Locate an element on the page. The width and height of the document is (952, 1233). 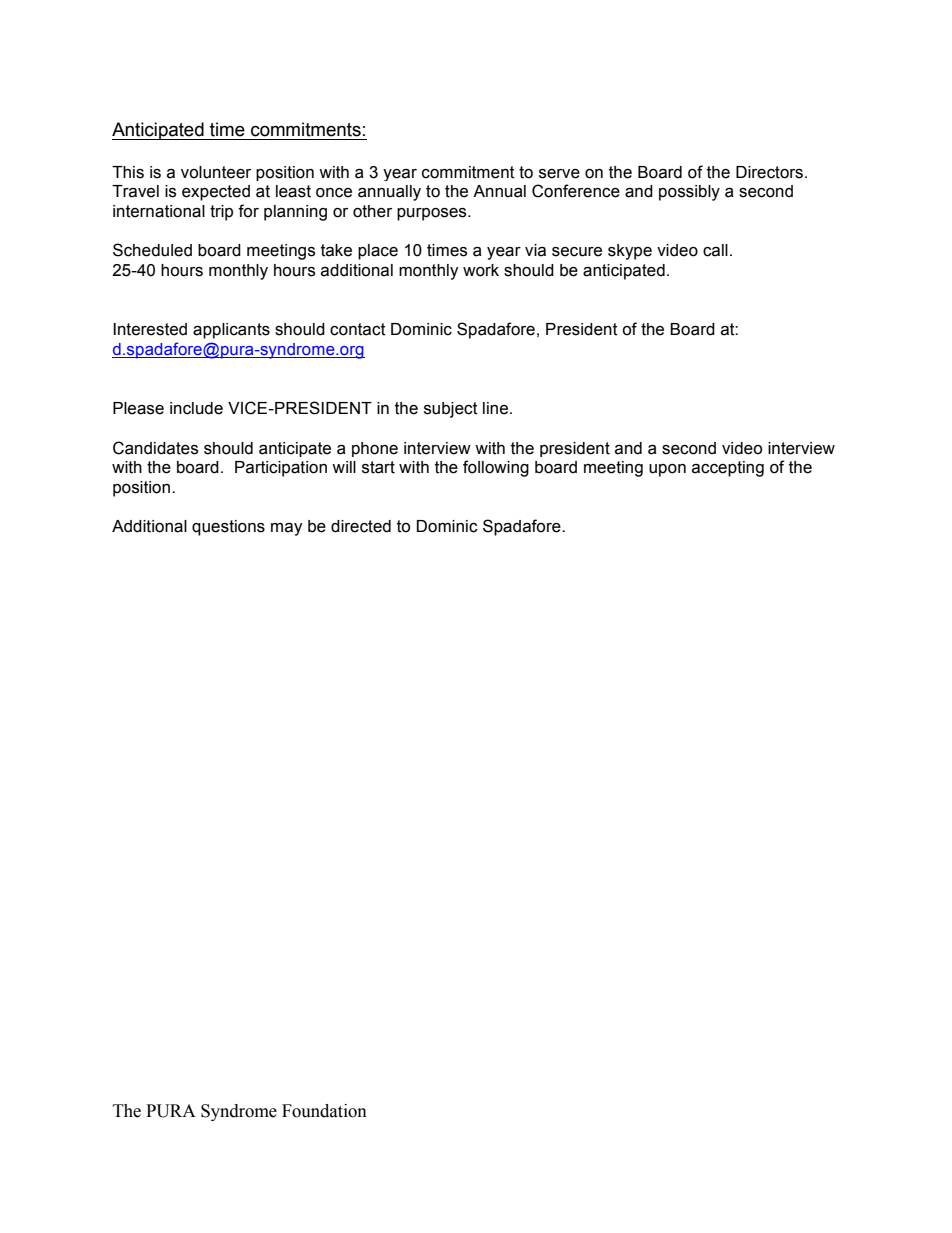
start is located at coordinates (378, 467).
